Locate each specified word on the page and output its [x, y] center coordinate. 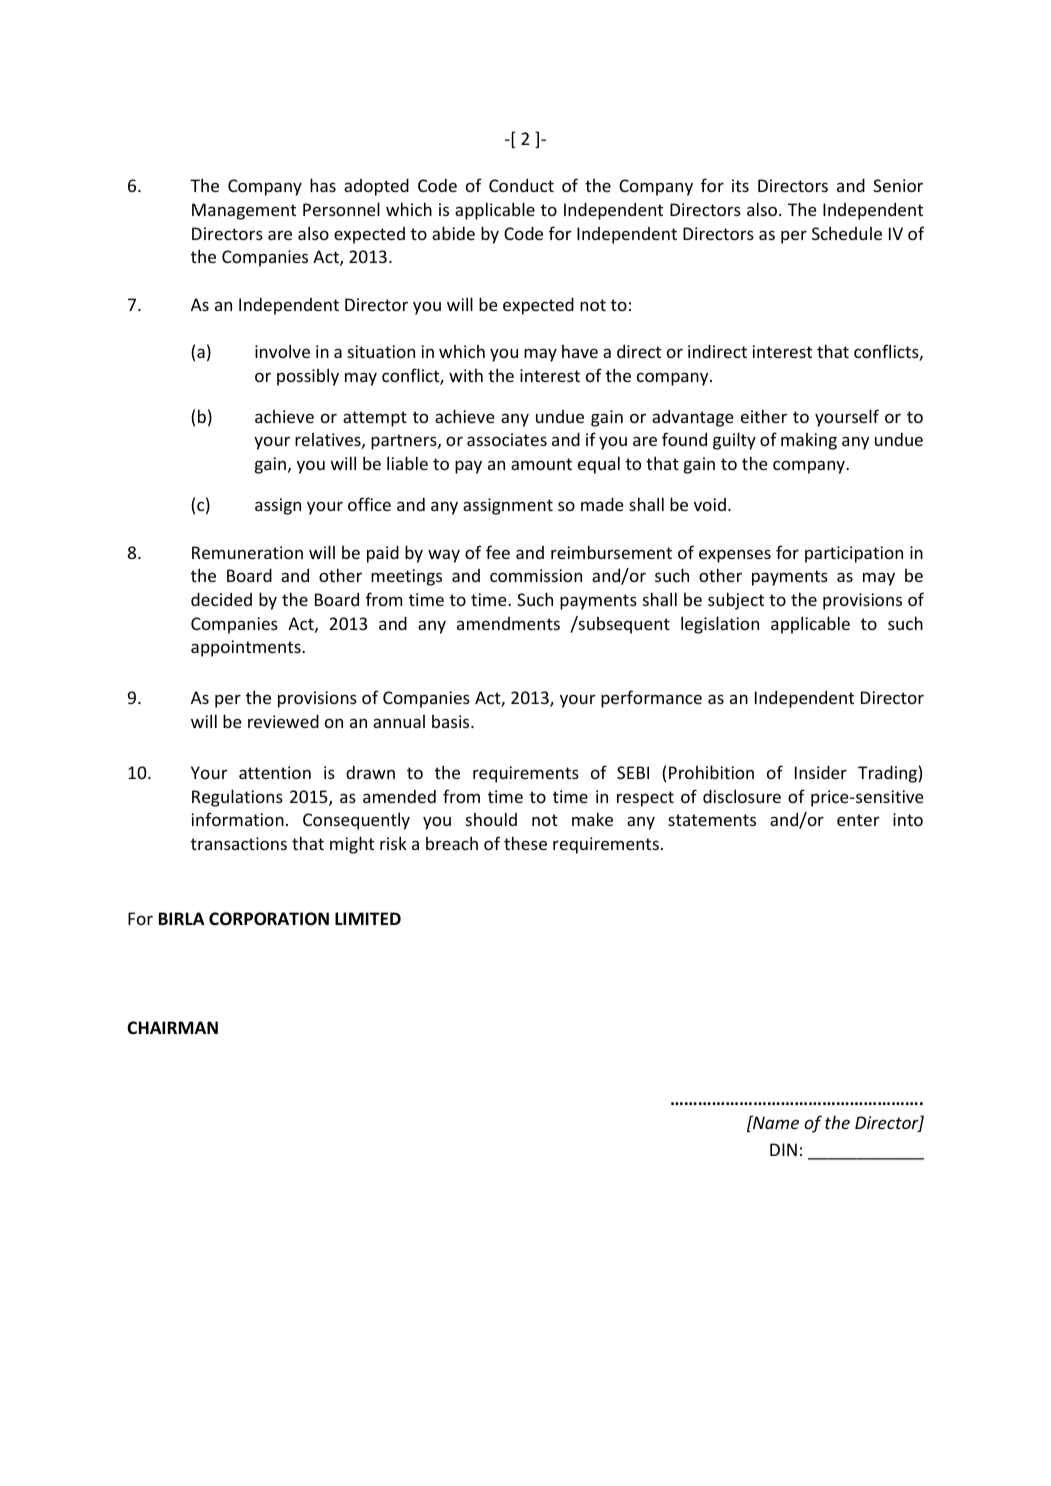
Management [244, 211]
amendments [508, 623]
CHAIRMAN [172, 1027]
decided [221, 599]
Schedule [847, 233]
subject [736, 601]
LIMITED [368, 918]
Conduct [521, 185]
